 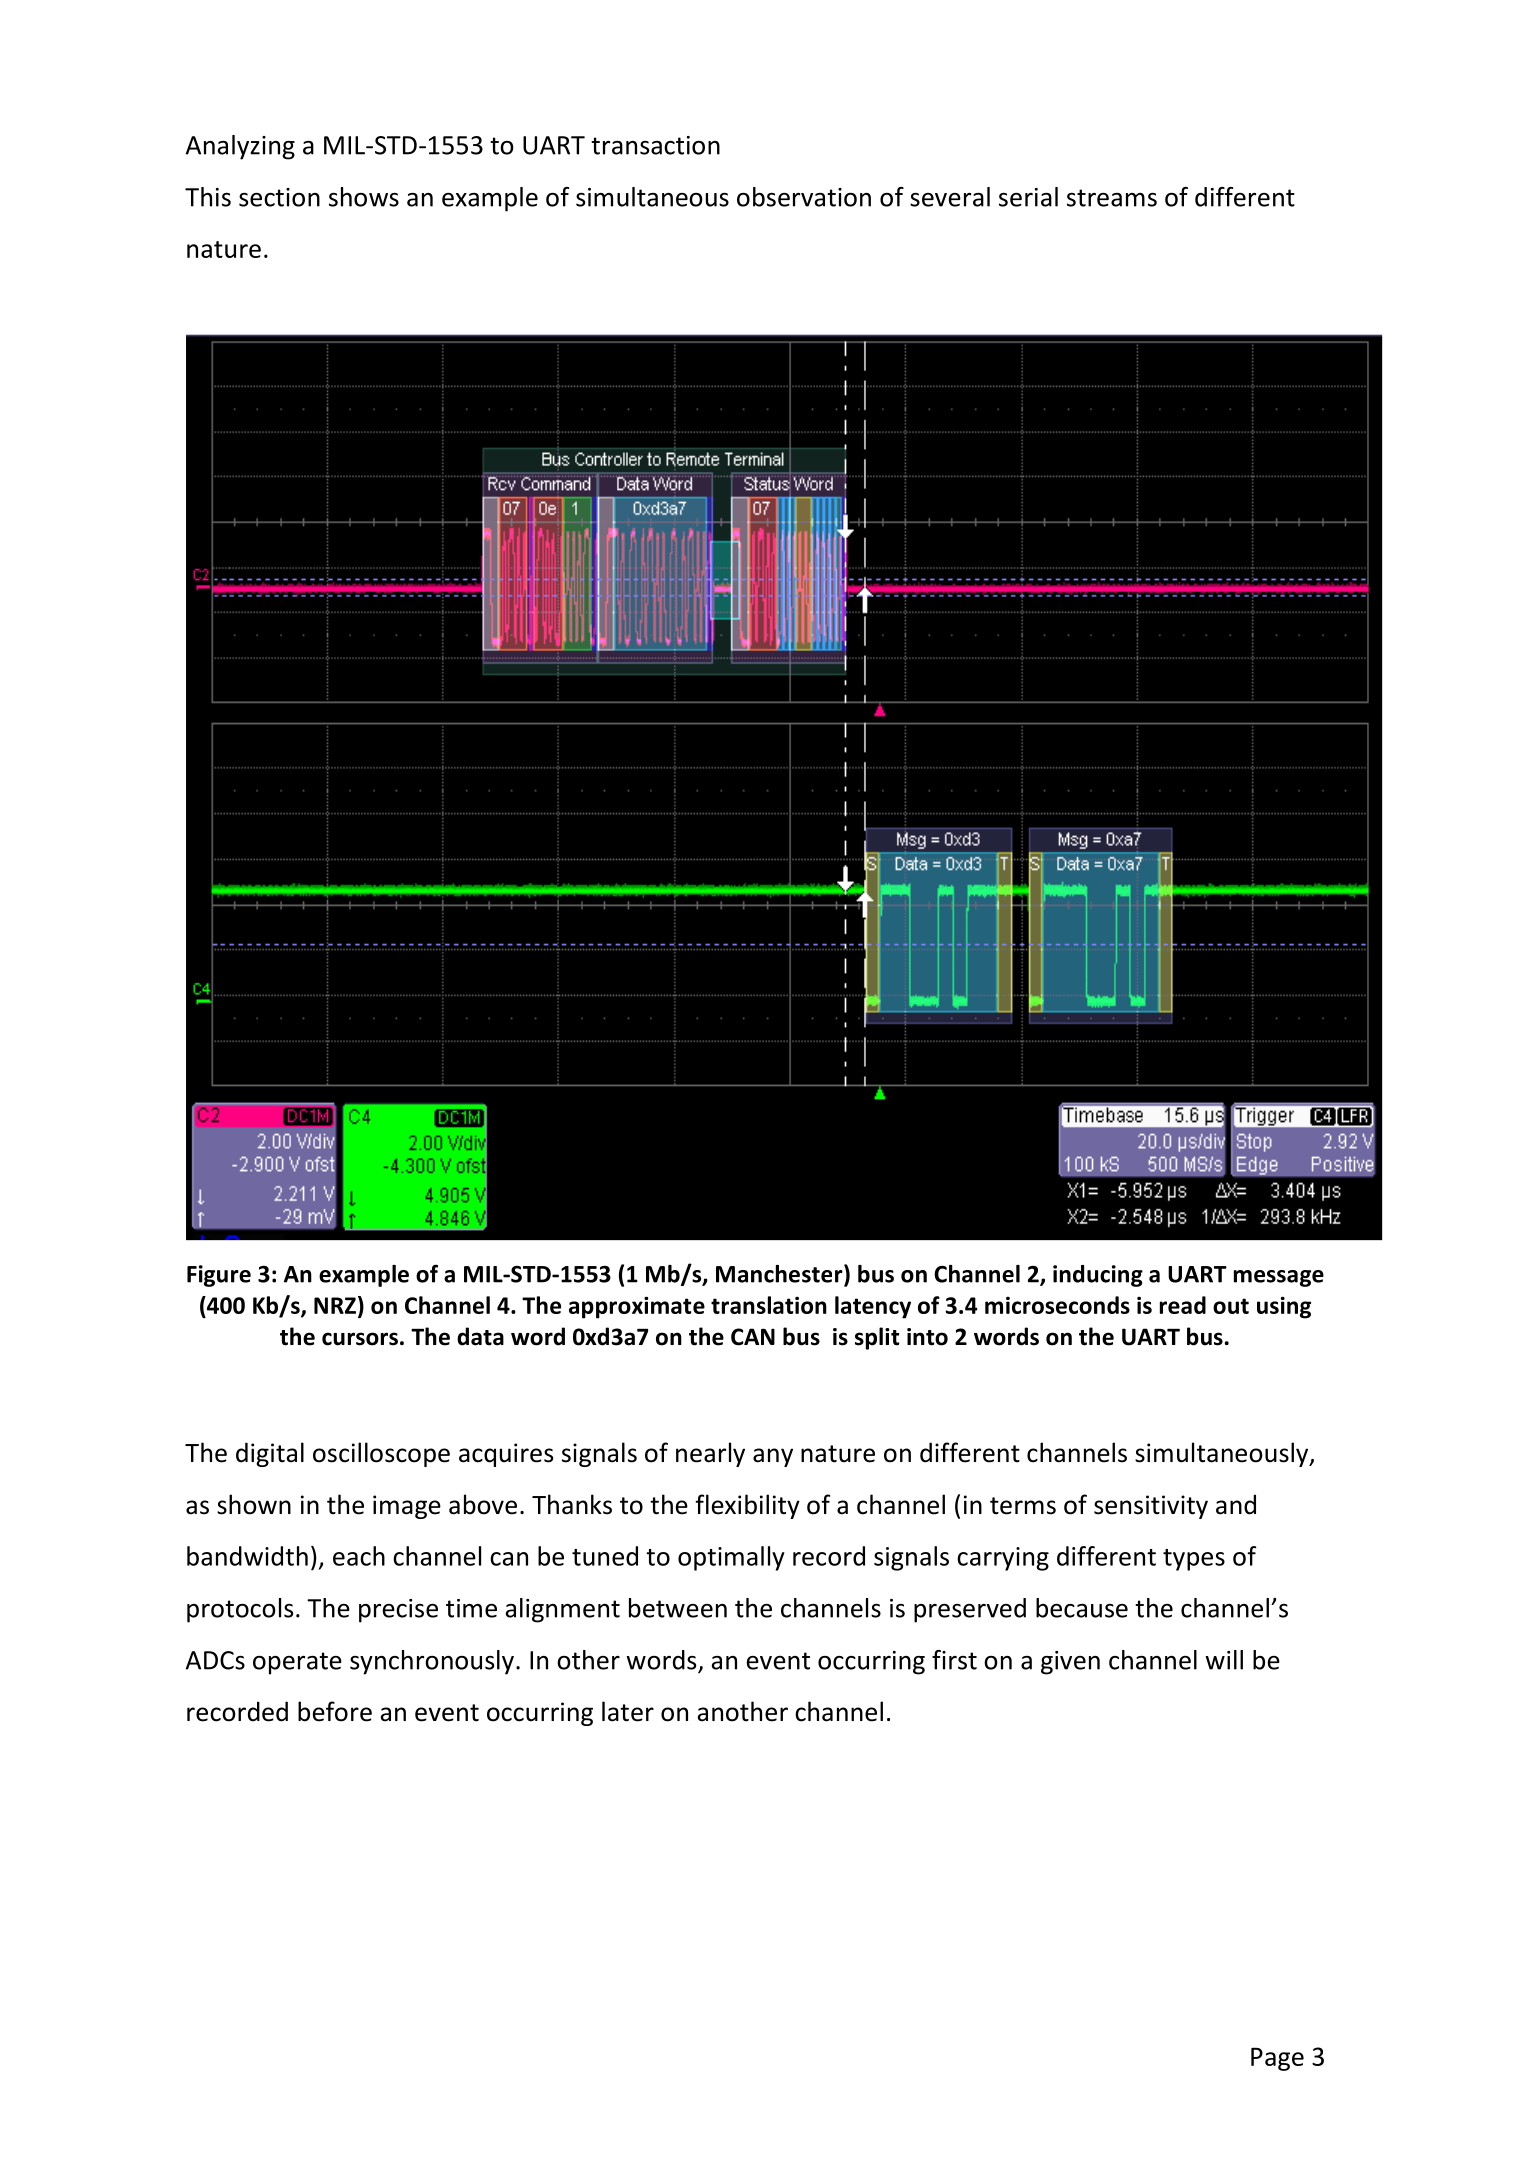 What do you see at coordinates (335, 1711) in the page?
I see `before` at bounding box center [335, 1711].
